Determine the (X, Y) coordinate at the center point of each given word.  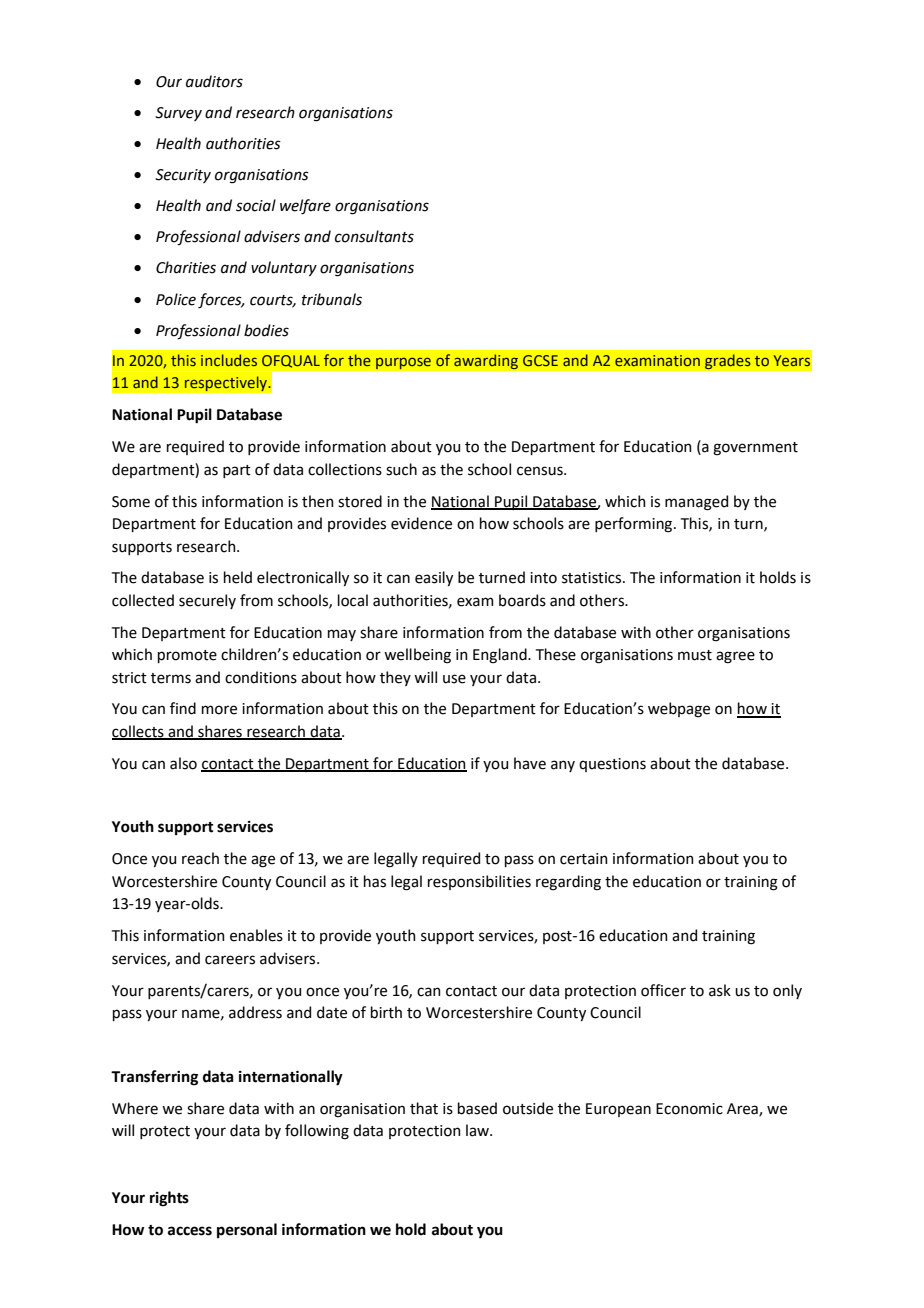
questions (612, 765)
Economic (689, 1109)
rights (169, 1199)
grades (727, 362)
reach (200, 858)
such (401, 469)
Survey (178, 114)
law (478, 1130)
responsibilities (479, 882)
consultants (374, 236)
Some (131, 502)
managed (696, 503)
